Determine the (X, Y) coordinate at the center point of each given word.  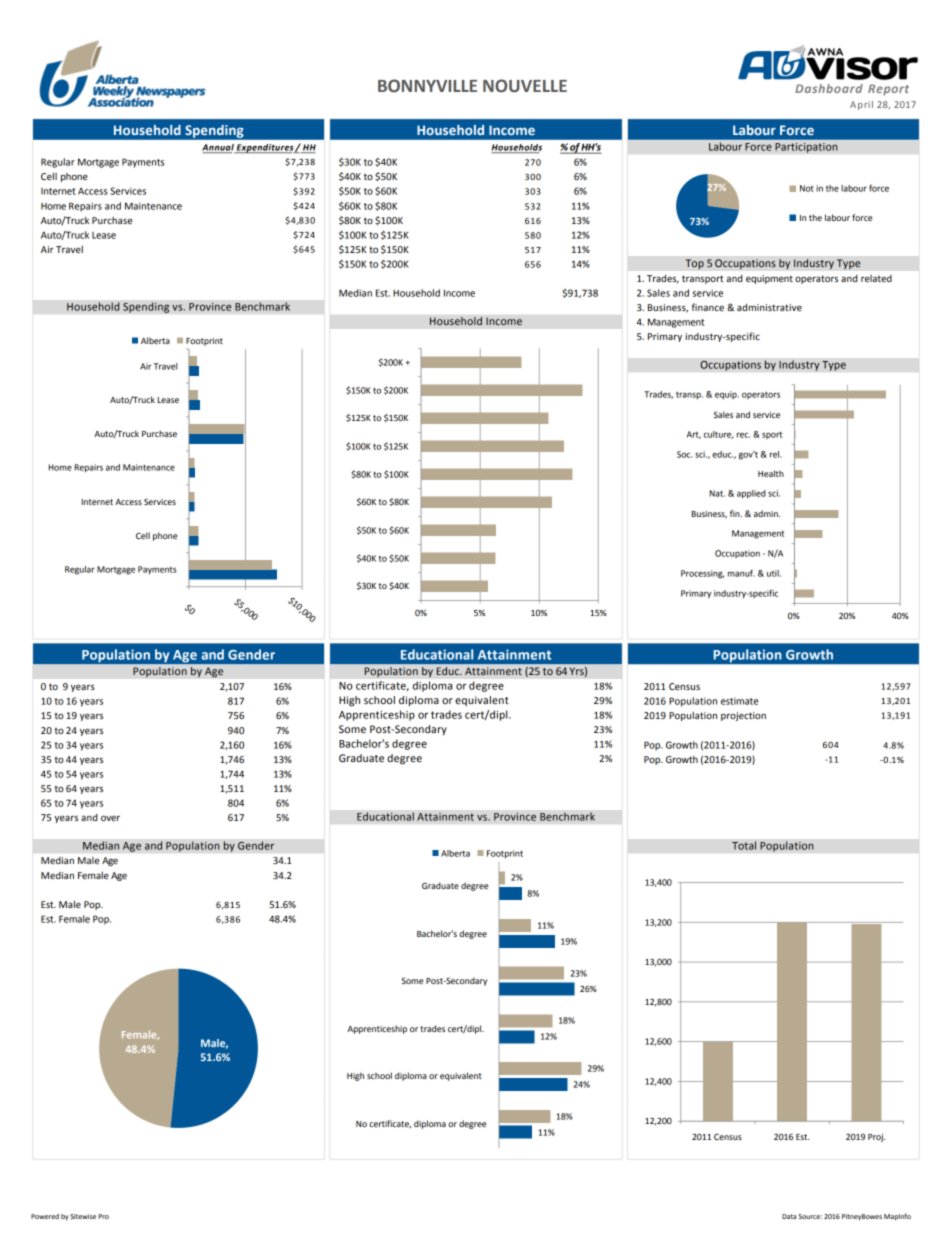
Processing (702, 574)
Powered (45, 1216)
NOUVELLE (525, 86)
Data (789, 1216)
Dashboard (829, 88)
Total (744, 845)
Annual (219, 148)
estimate (739, 701)
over (110, 818)
